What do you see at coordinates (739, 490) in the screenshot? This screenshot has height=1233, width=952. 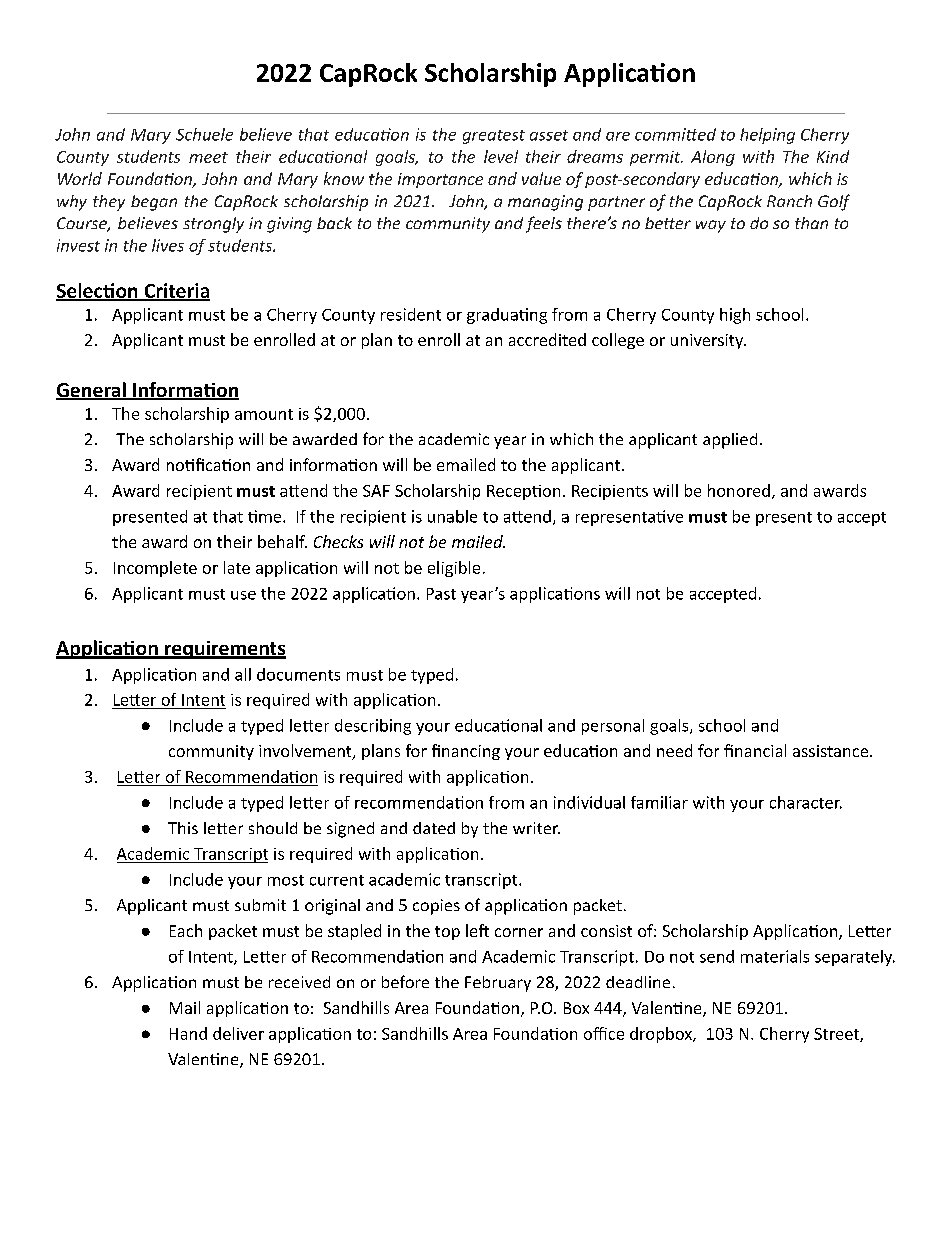 I see `honored` at bounding box center [739, 490].
